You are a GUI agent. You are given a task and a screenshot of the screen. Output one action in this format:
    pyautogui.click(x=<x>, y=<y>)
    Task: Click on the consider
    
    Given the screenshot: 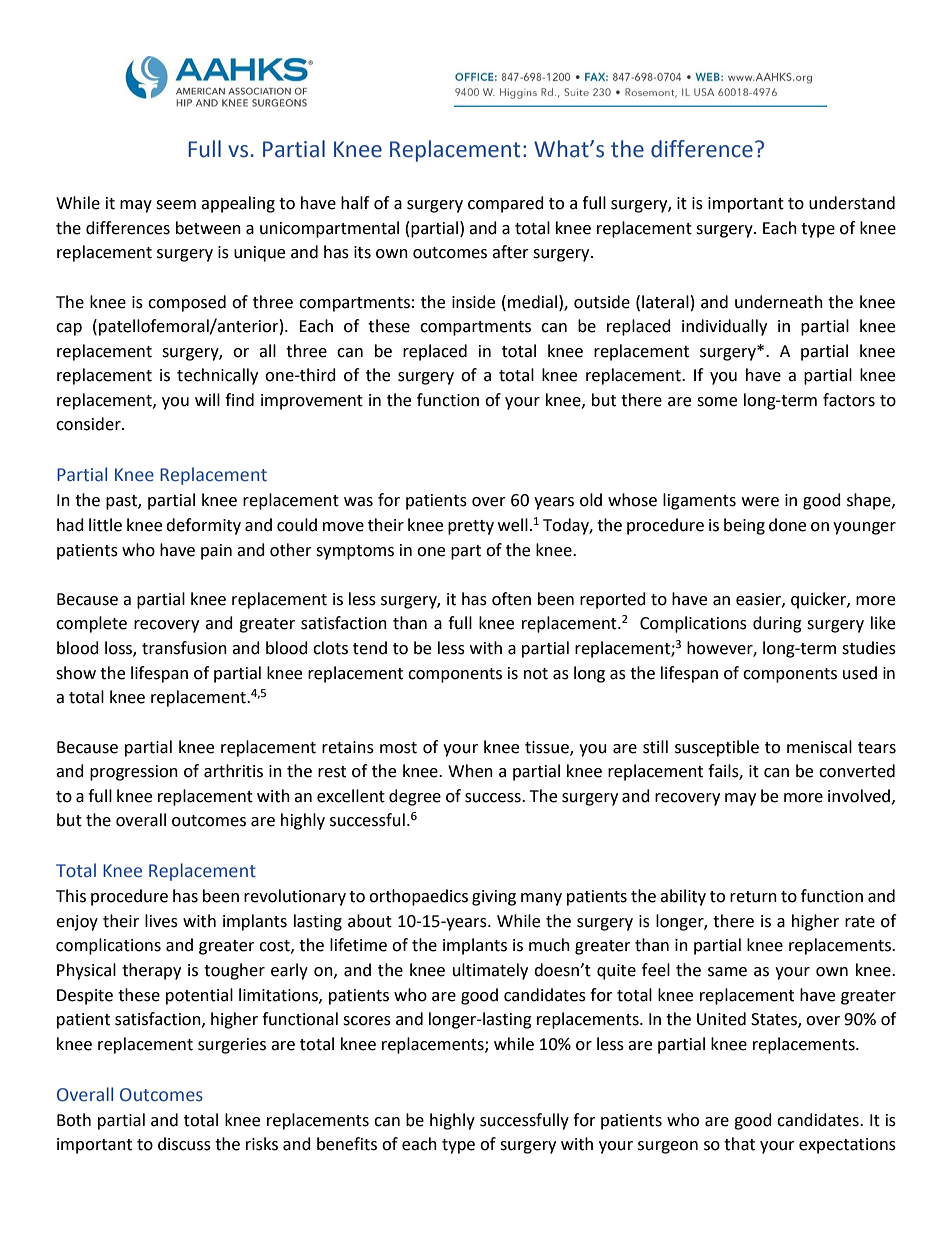 What is the action you would take?
    pyautogui.click(x=89, y=424)
